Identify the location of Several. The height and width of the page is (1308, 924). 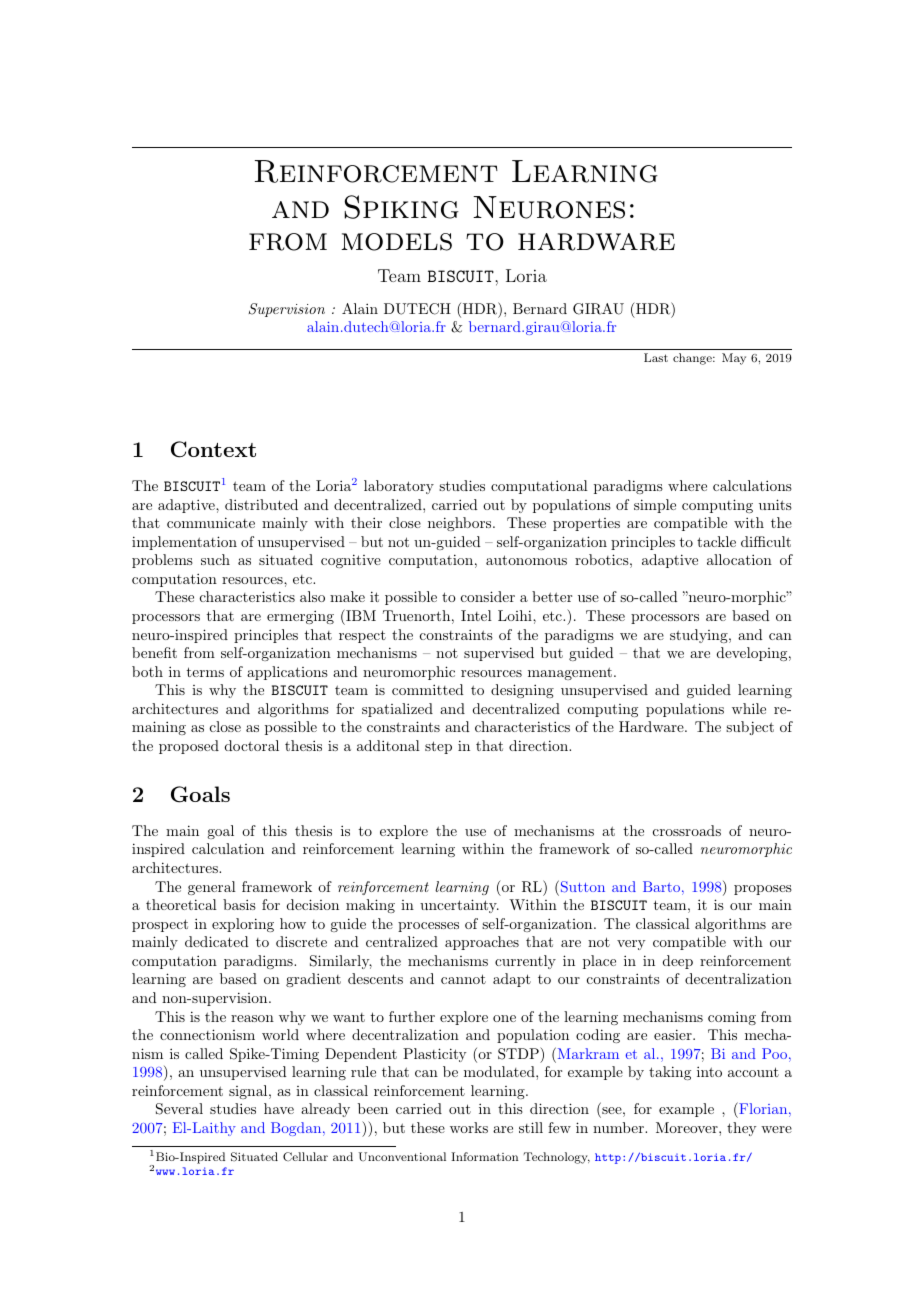
(179, 1109).
